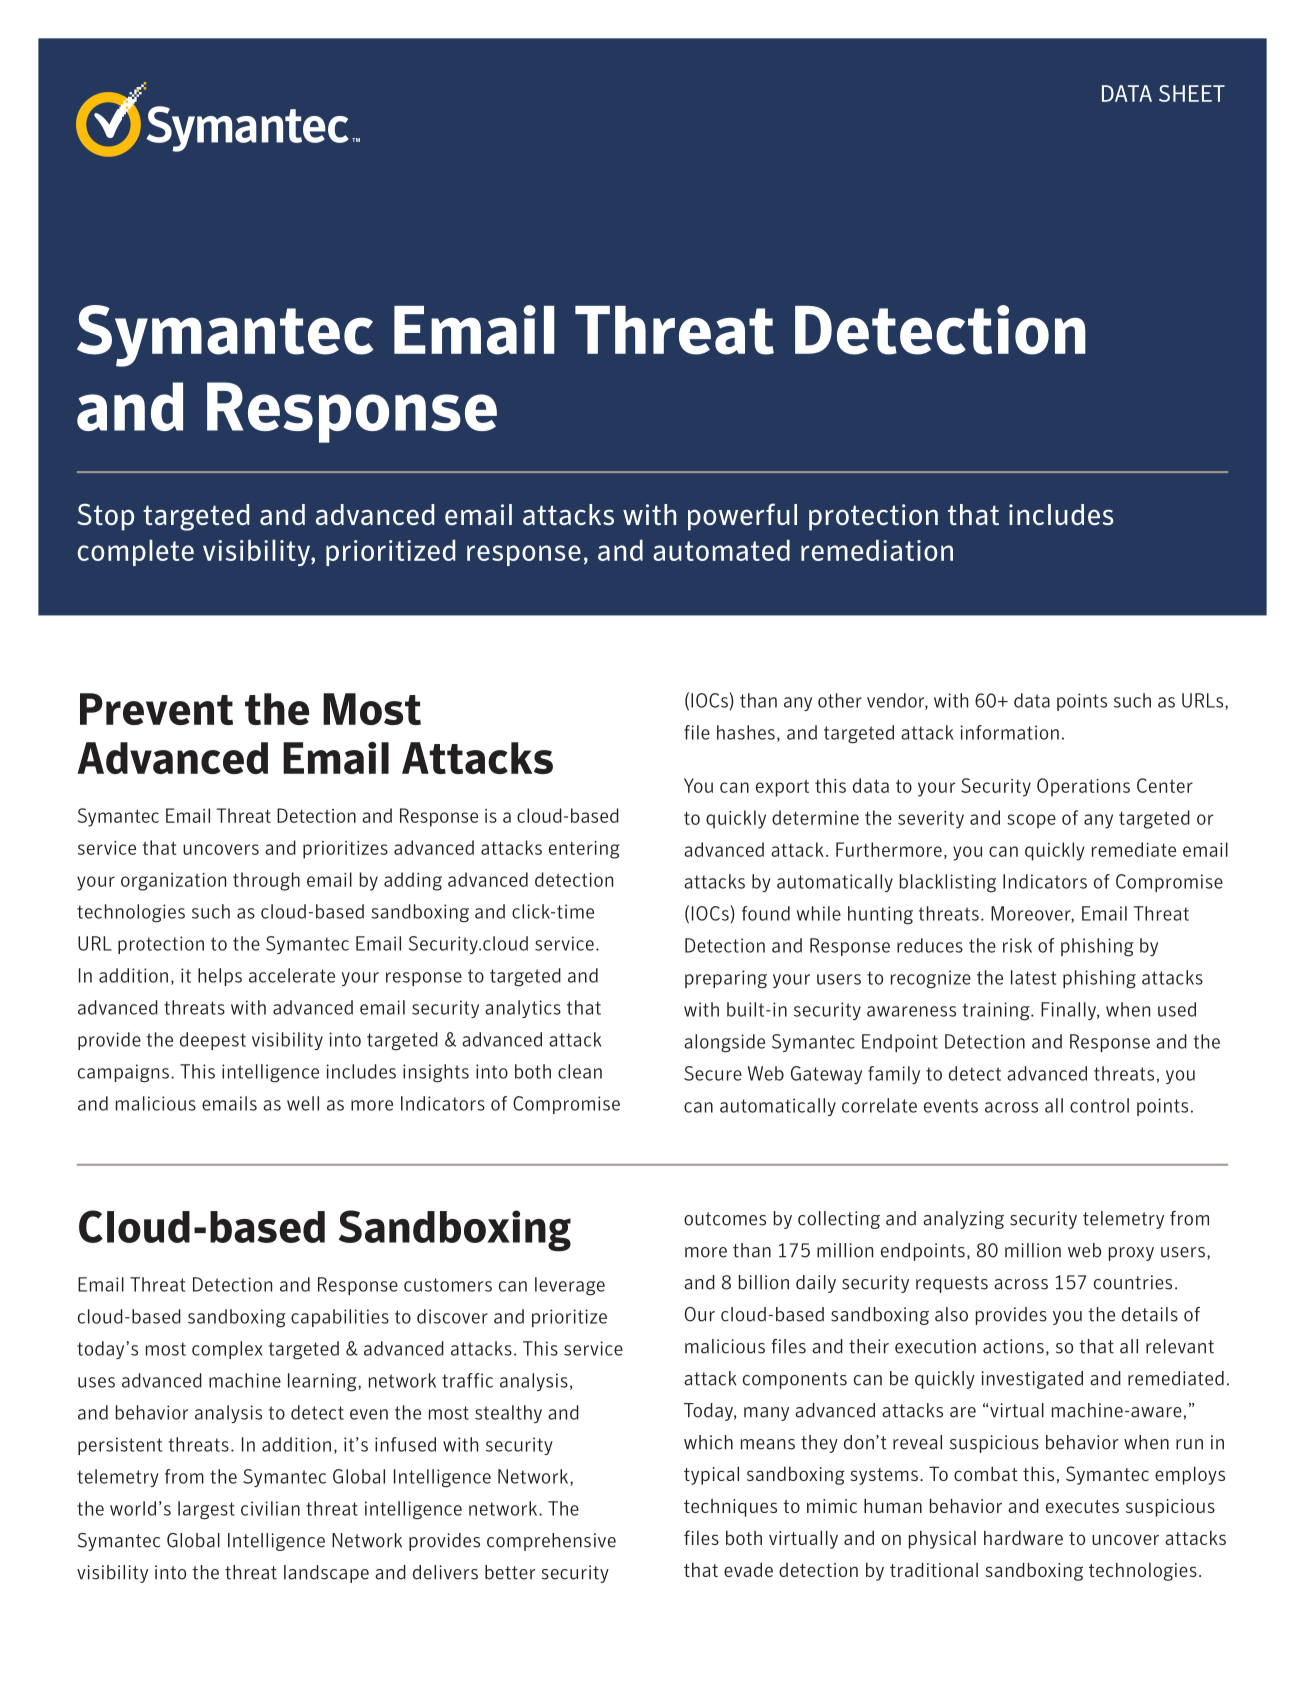 This document has width=1305, height=1688. What do you see at coordinates (266, 881) in the document?
I see `through` at bounding box center [266, 881].
